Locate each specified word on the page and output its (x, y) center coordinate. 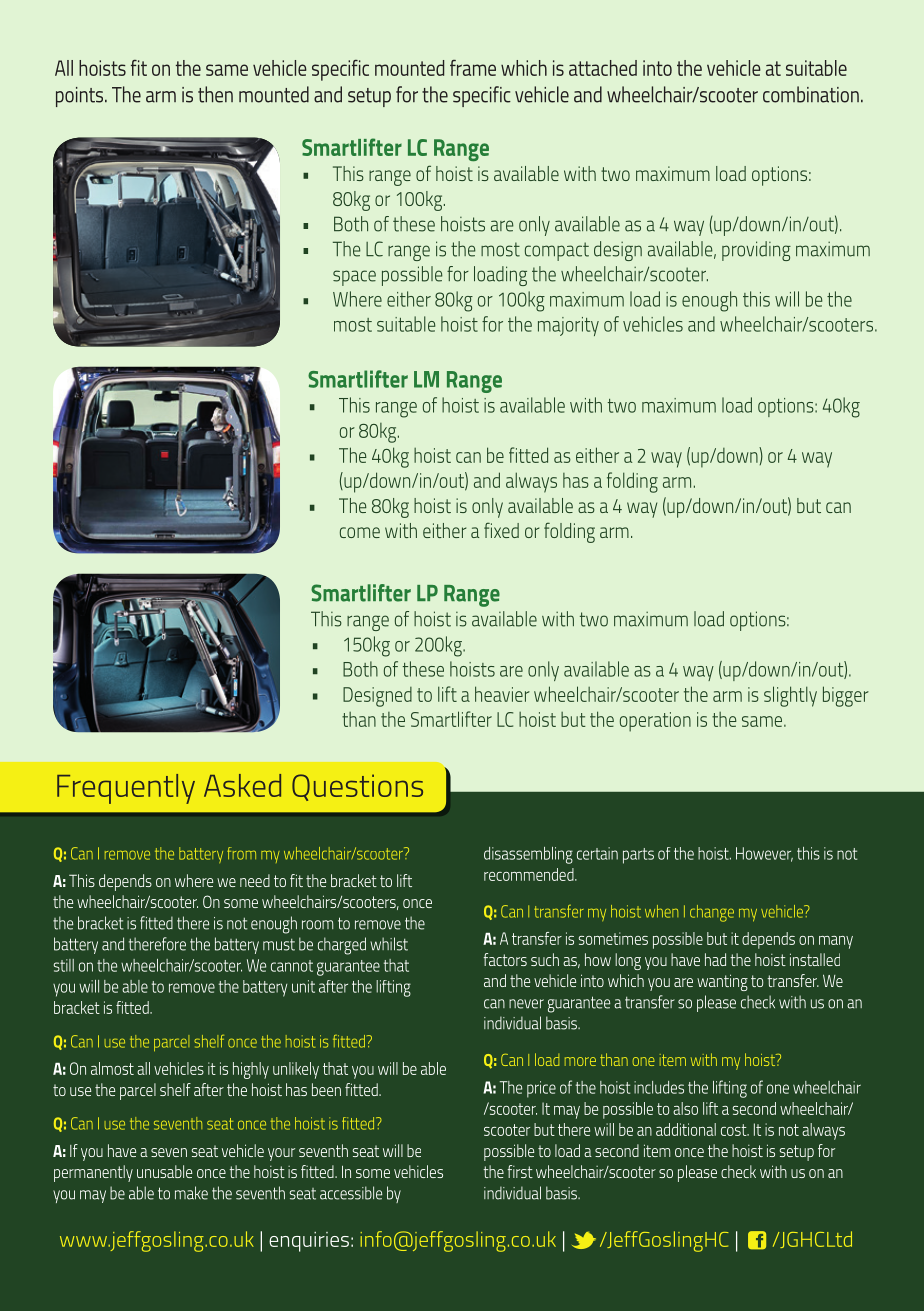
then (215, 94)
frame (473, 68)
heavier (502, 694)
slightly (790, 696)
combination (811, 94)
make (191, 1193)
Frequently (126, 789)
